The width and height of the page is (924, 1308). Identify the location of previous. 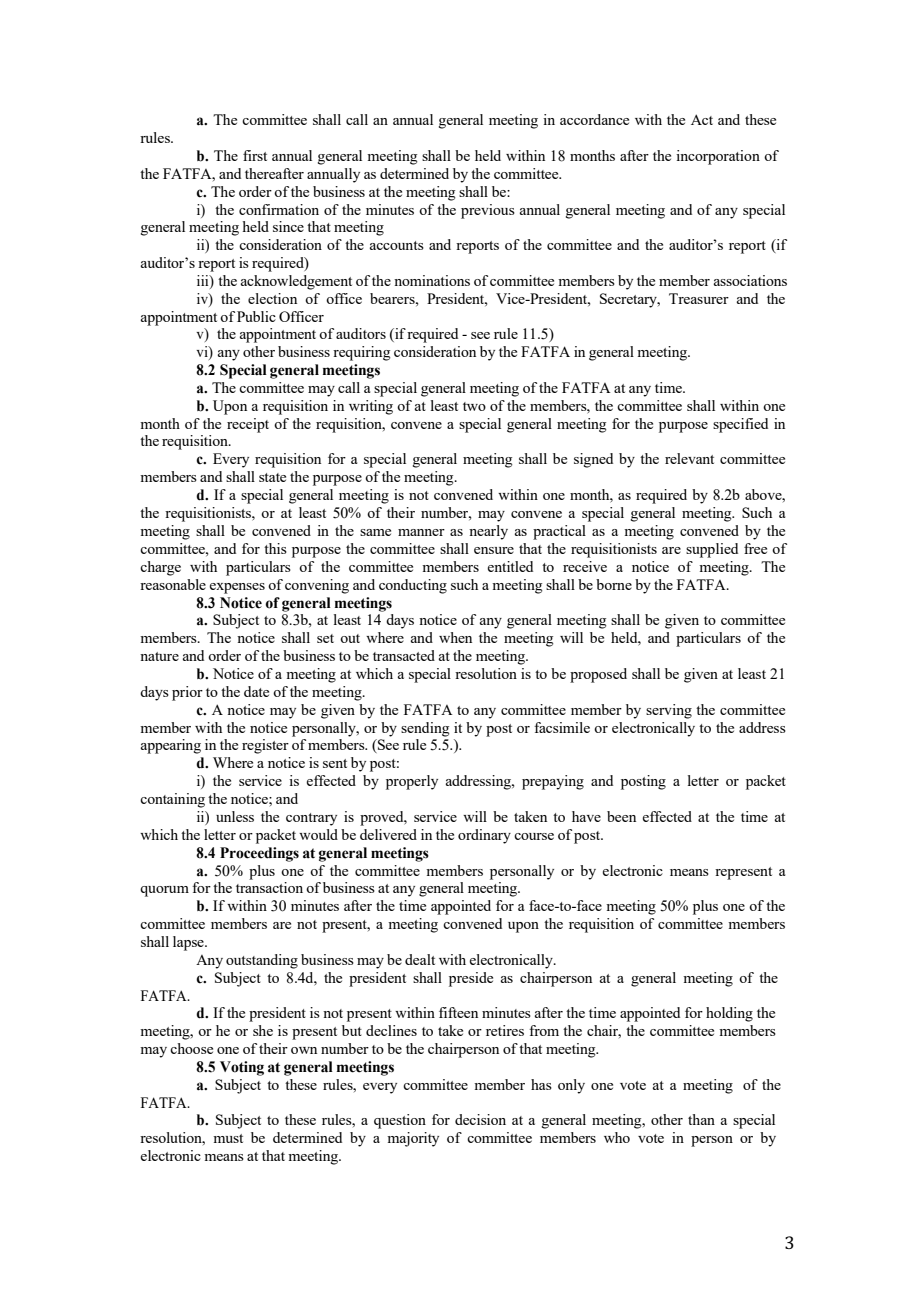
(488, 211).
